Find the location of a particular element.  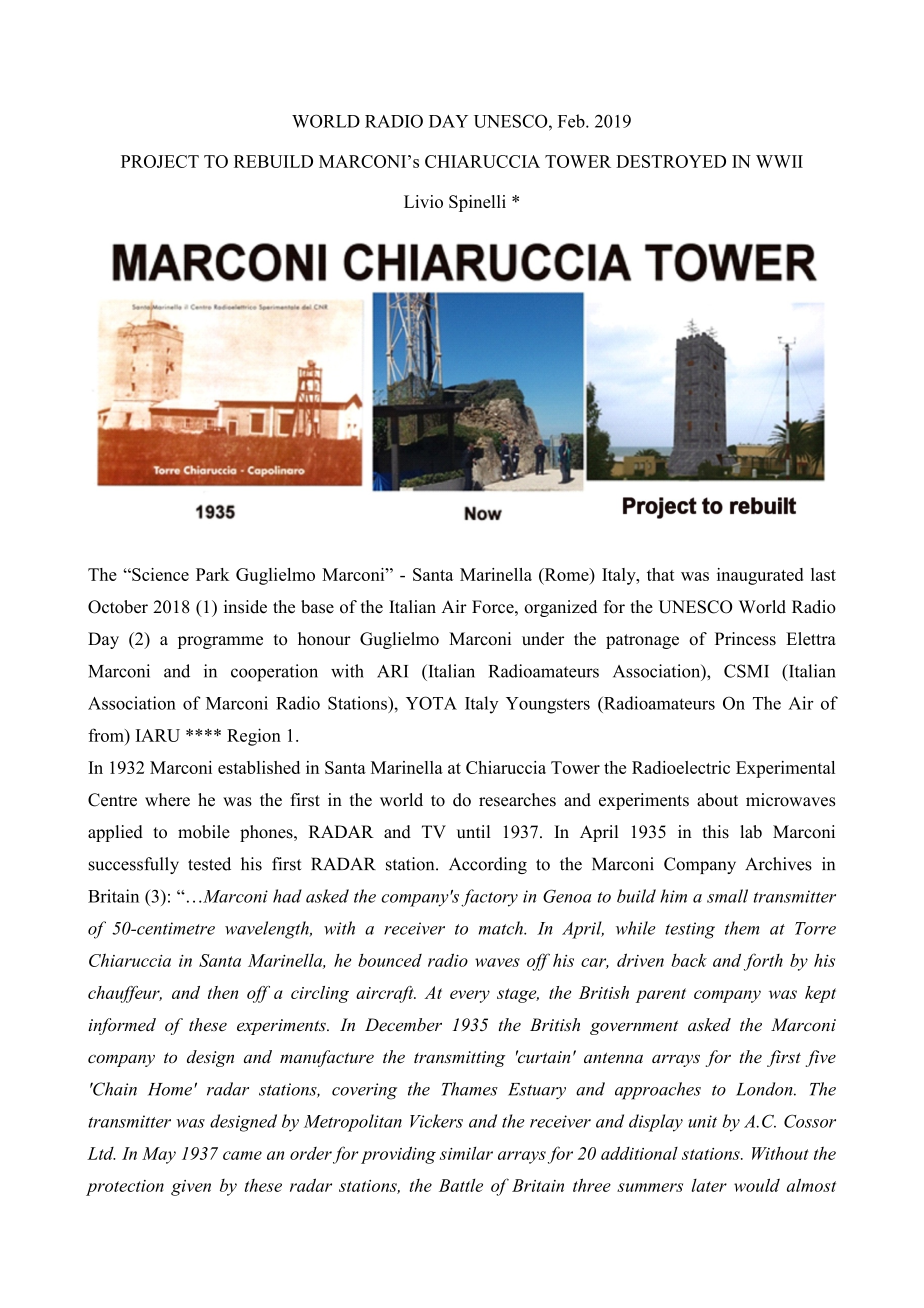

Spinelli is located at coordinates (477, 203).
